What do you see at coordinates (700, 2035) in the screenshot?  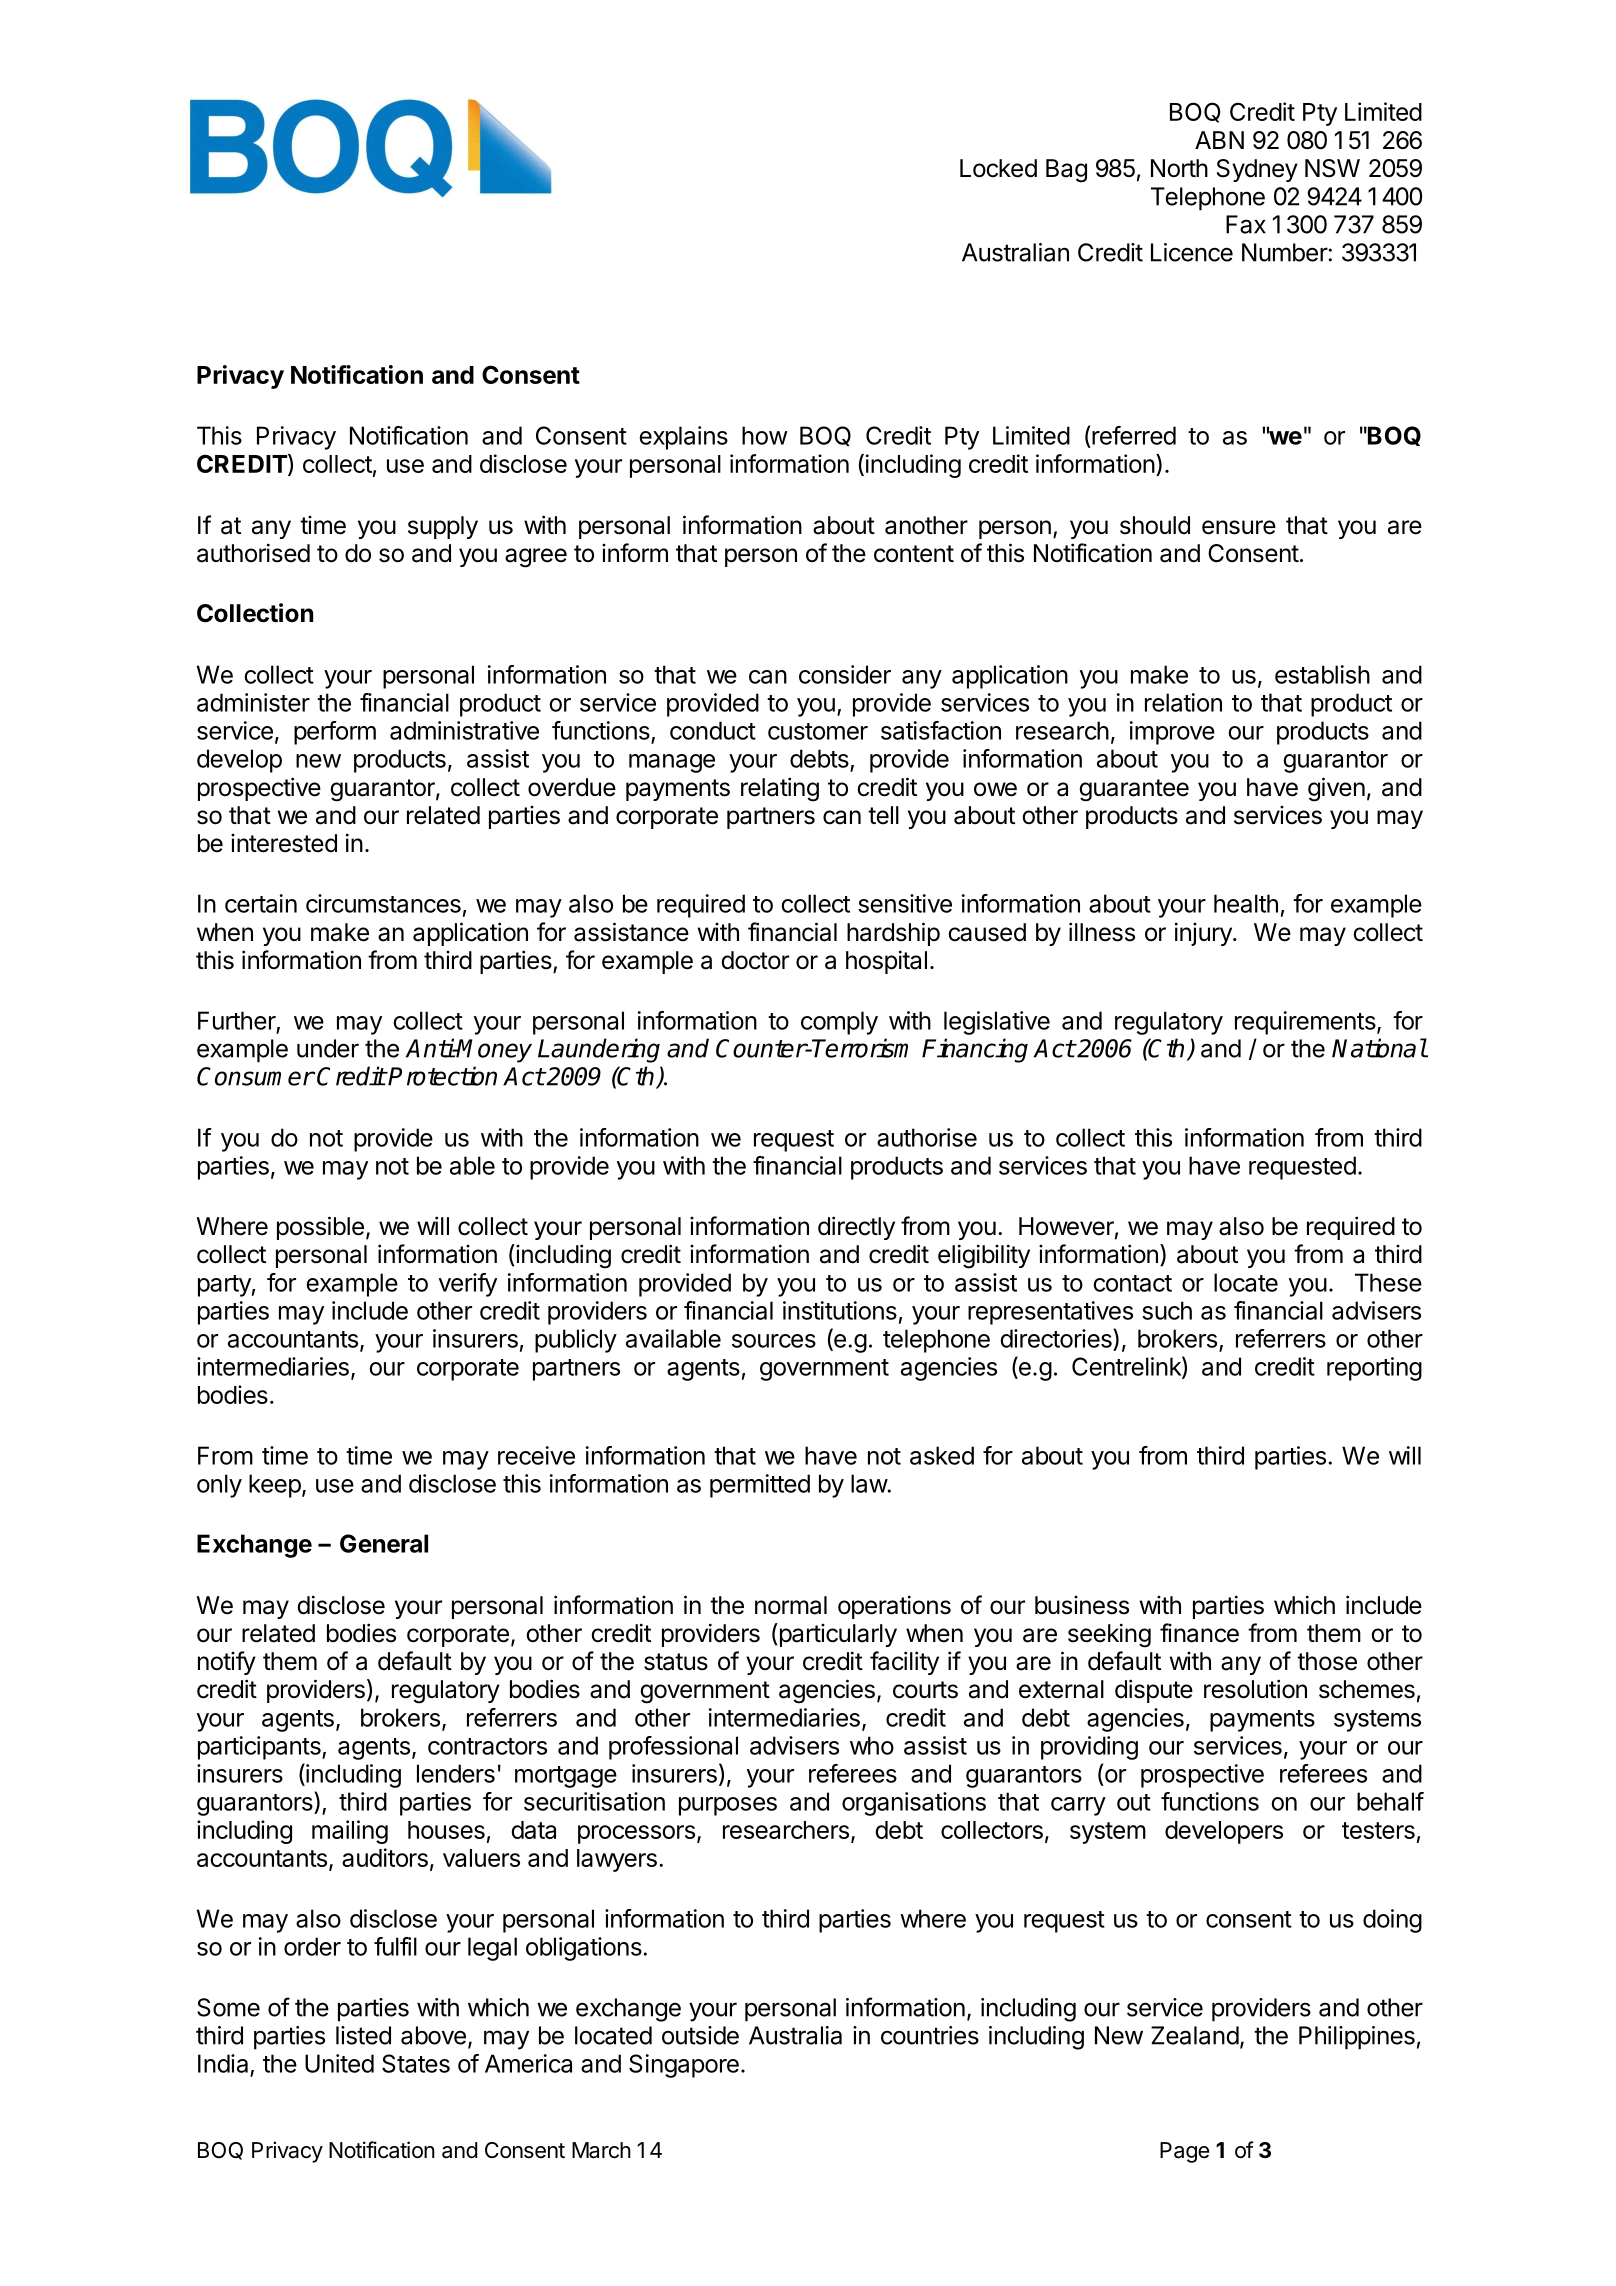 I see `outside` at bounding box center [700, 2035].
